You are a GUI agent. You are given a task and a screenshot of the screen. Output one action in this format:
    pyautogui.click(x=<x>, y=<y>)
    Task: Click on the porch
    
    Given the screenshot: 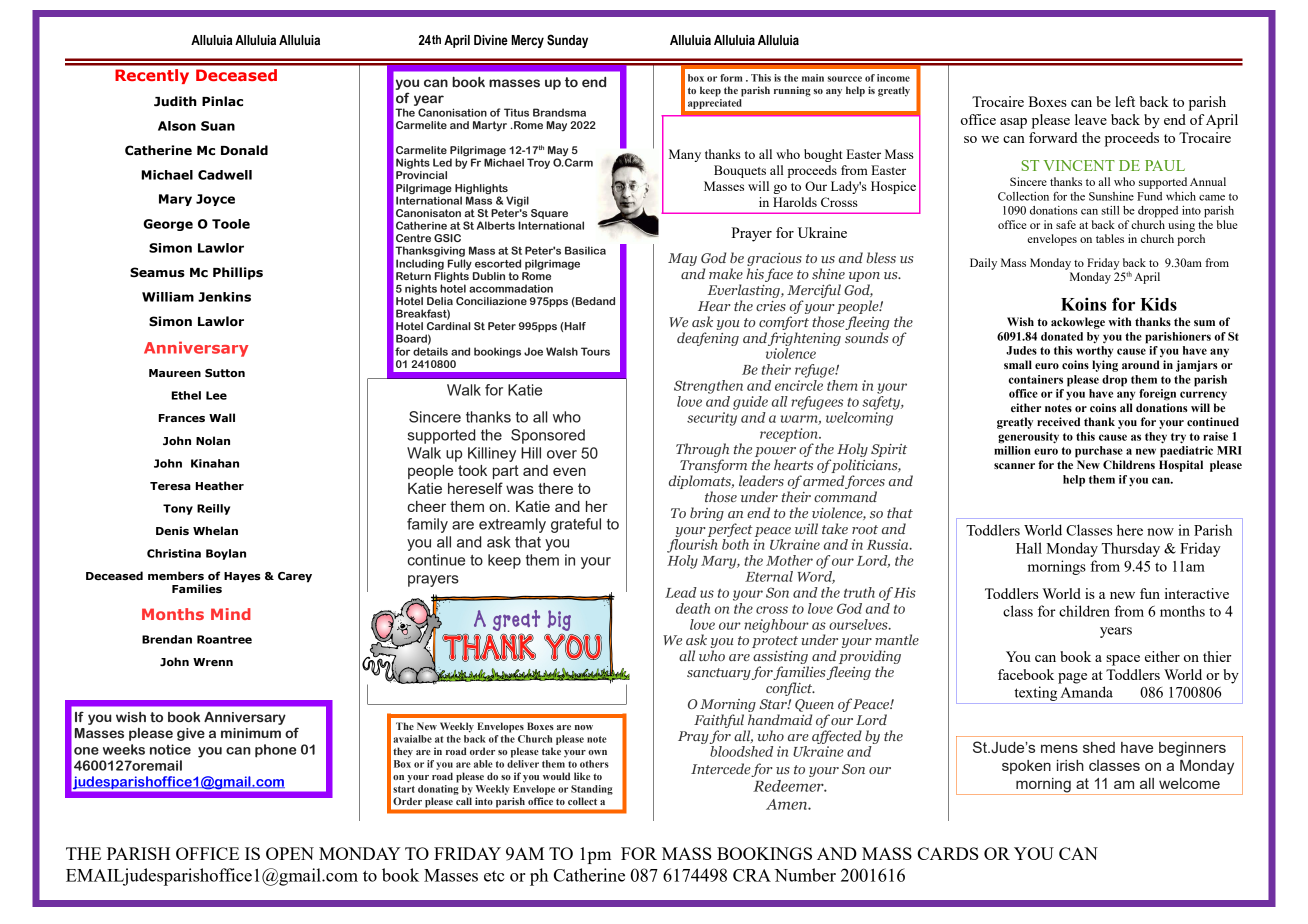 What is the action you would take?
    pyautogui.click(x=1191, y=240)
